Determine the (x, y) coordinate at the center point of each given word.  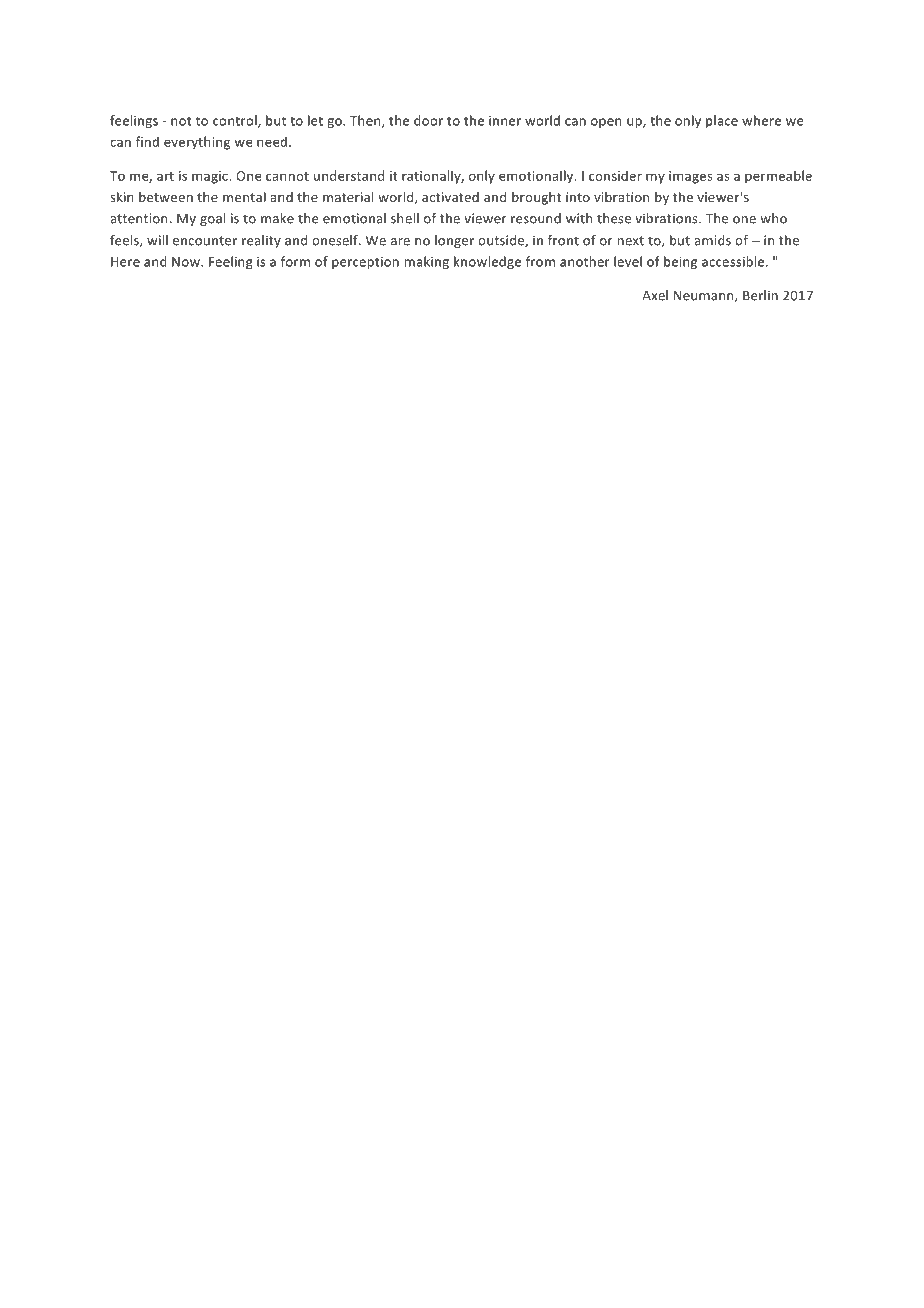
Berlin (760, 295)
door (428, 120)
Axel (655, 295)
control (236, 121)
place (722, 121)
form (295, 261)
